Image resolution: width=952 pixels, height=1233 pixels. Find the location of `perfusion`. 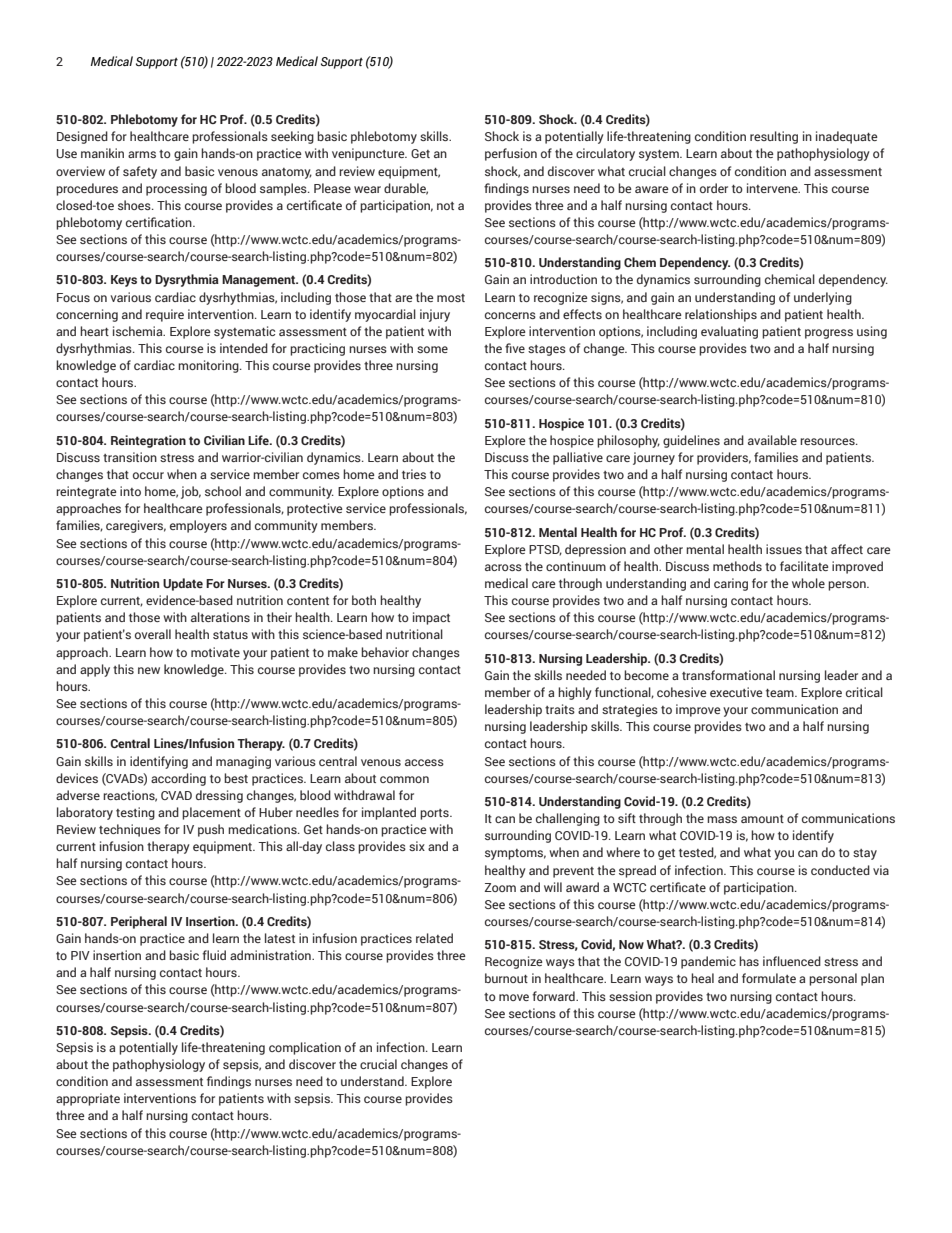

perfusion is located at coordinates (511, 154).
